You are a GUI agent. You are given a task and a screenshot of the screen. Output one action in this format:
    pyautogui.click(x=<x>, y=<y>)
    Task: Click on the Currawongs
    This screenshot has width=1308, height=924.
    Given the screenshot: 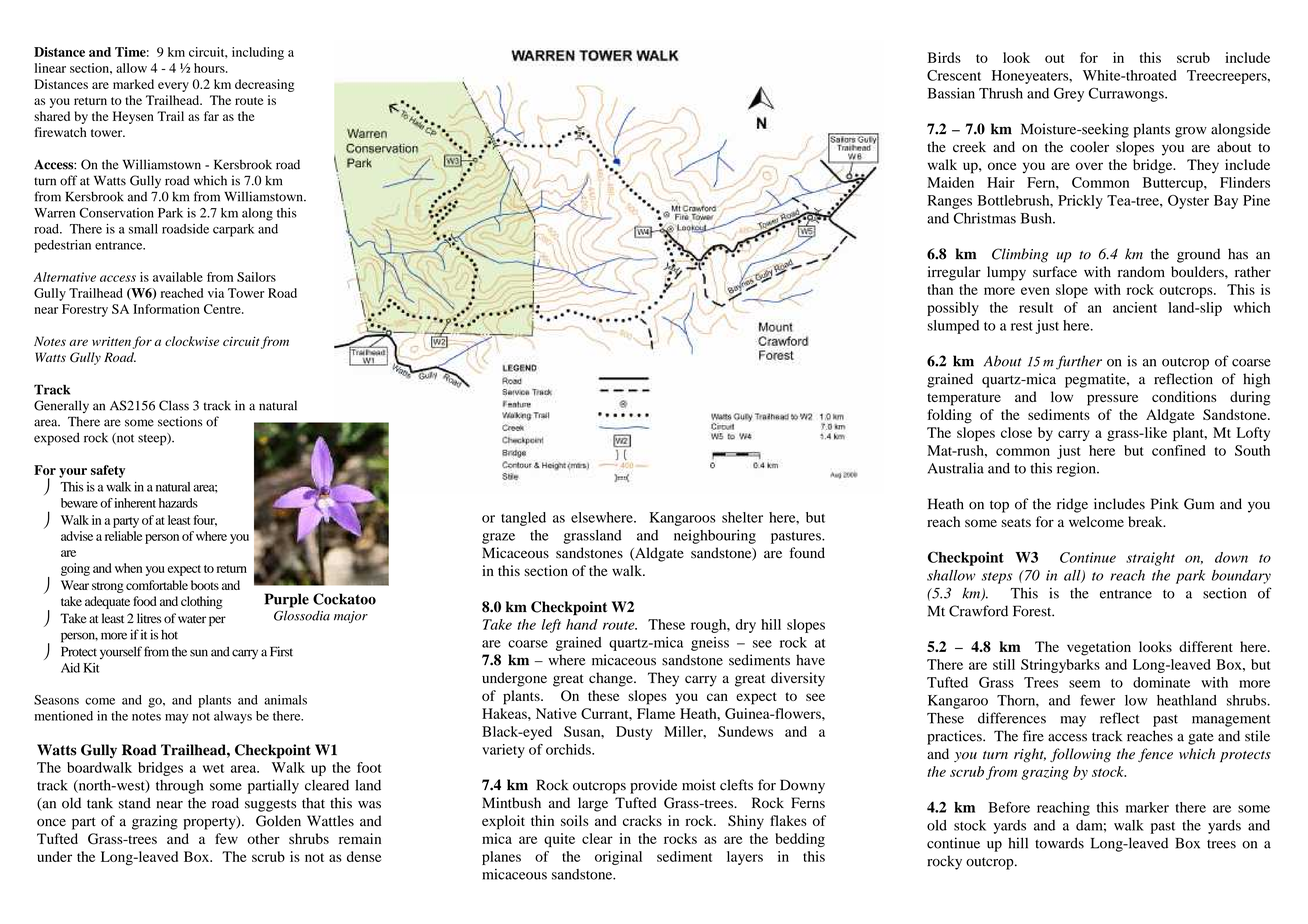 What is the action you would take?
    pyautogui.click(x=1127, y=94)
